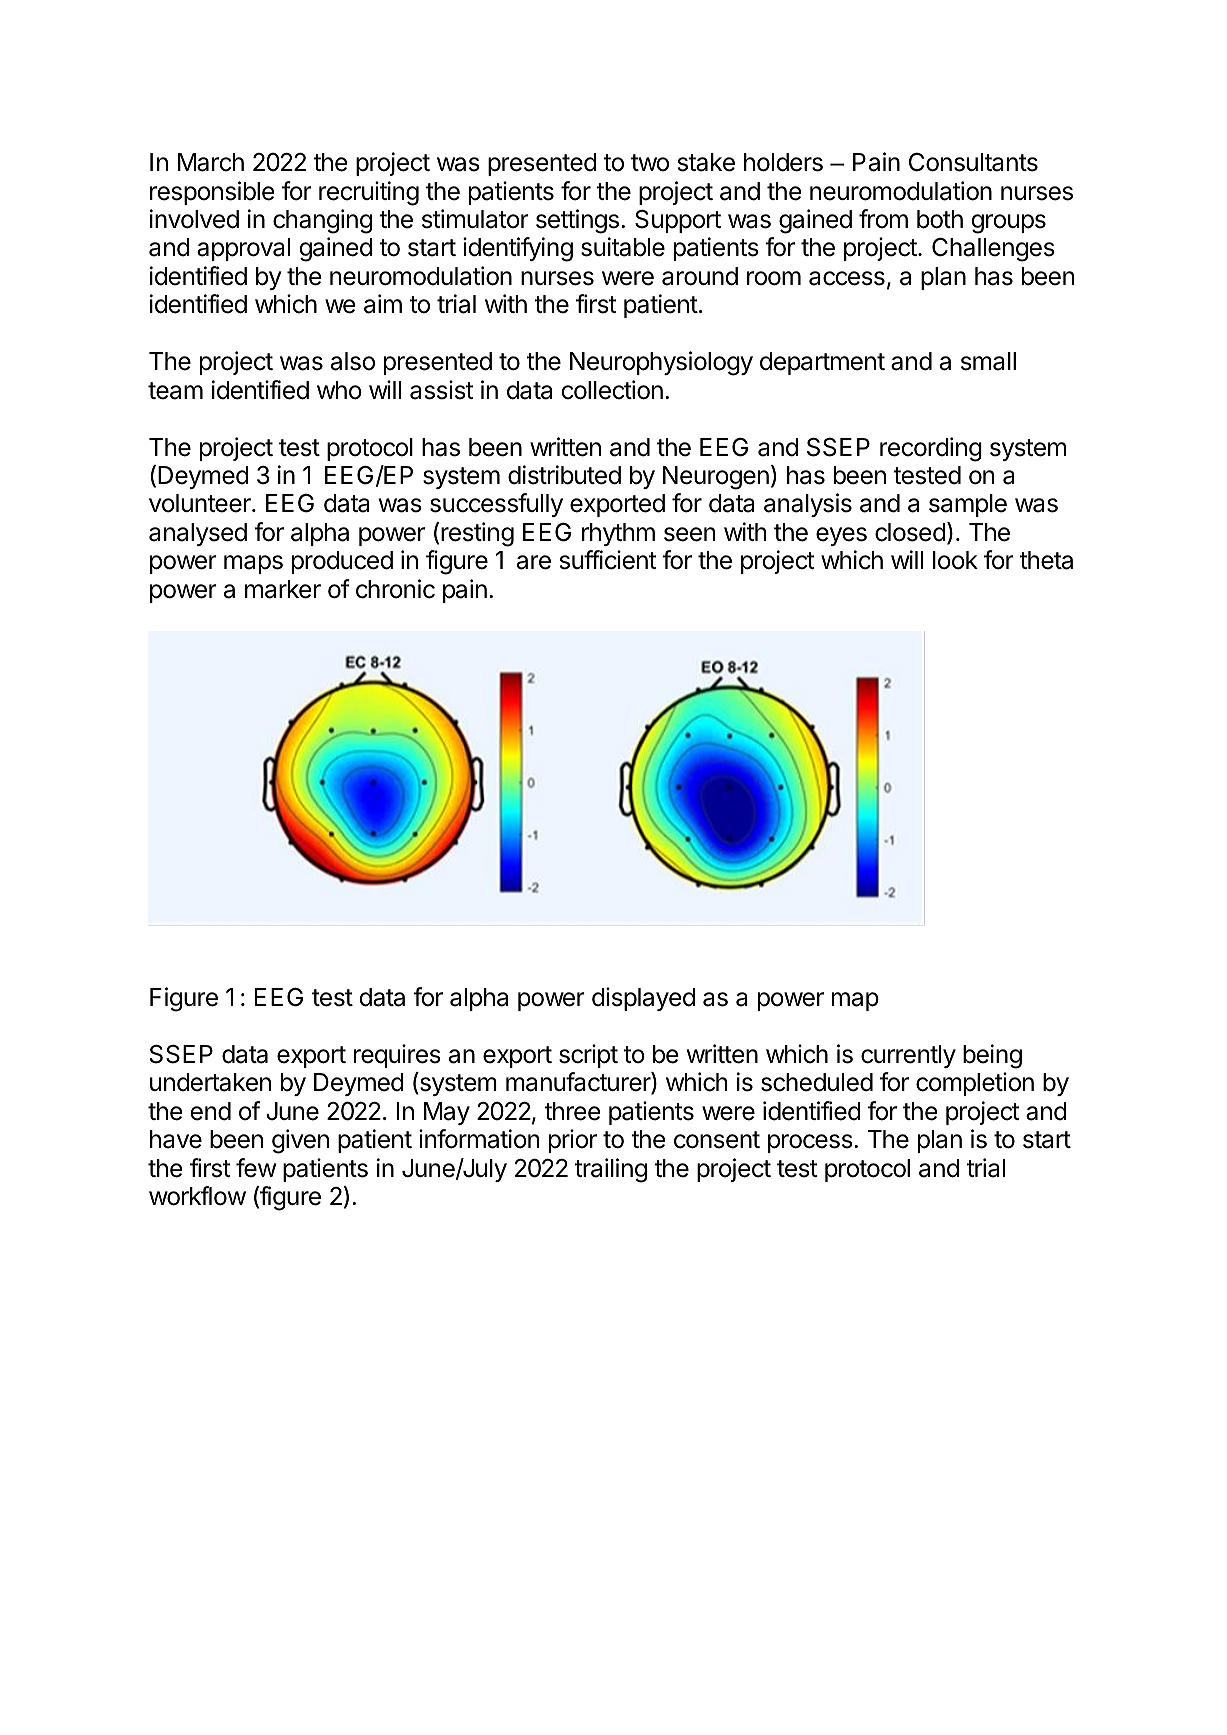 The height and width of the image is (1735, 1227). I want to click on recording, so click(931, 449).
